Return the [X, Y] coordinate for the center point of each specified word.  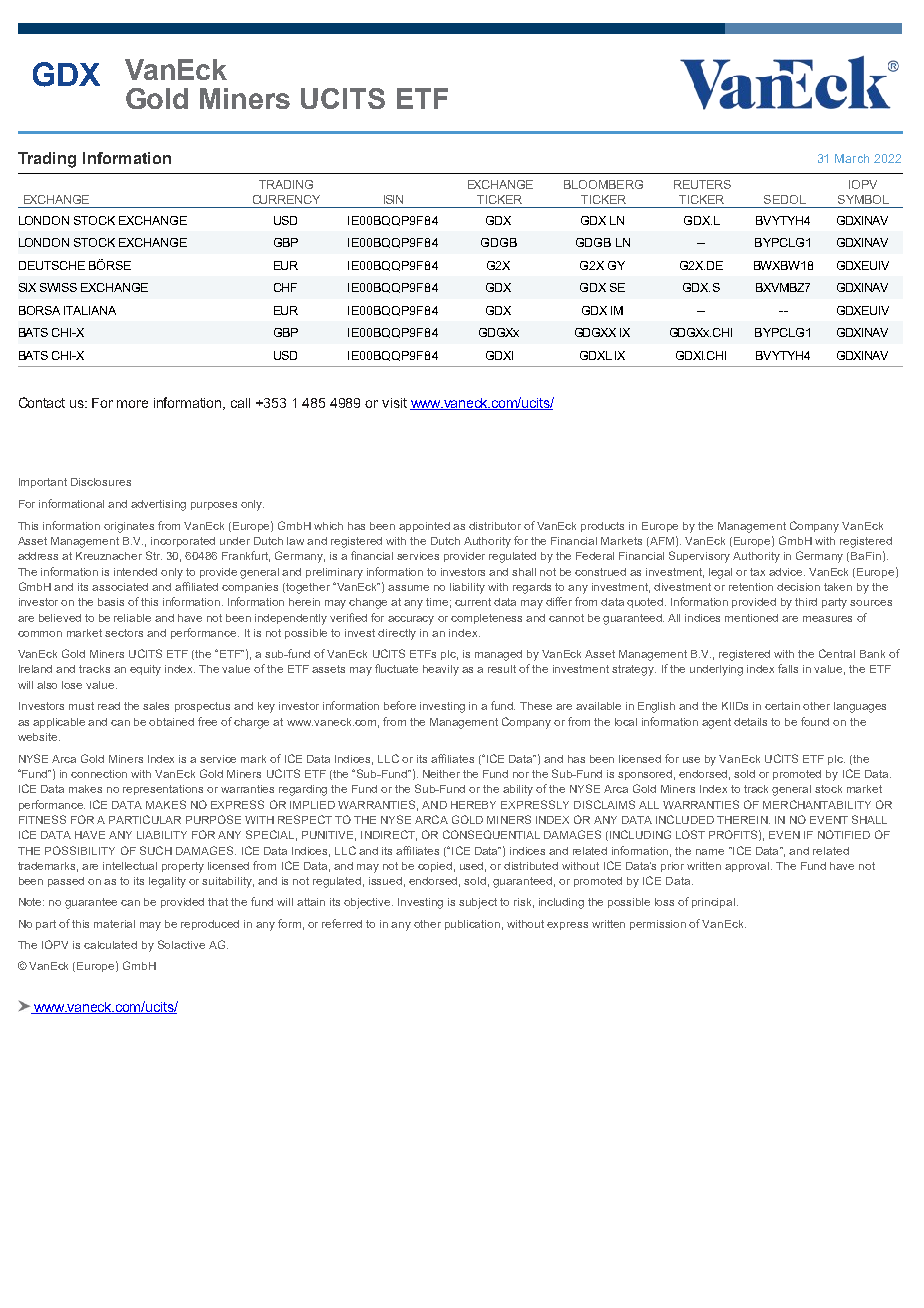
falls [788, 668]
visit [394, 403]
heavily [441, 670]
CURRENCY [286, 199]
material [114, 924]
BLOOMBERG [603, 184]
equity [145, 670]
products [602, 527]
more [132, 404]
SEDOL [785, 199]
